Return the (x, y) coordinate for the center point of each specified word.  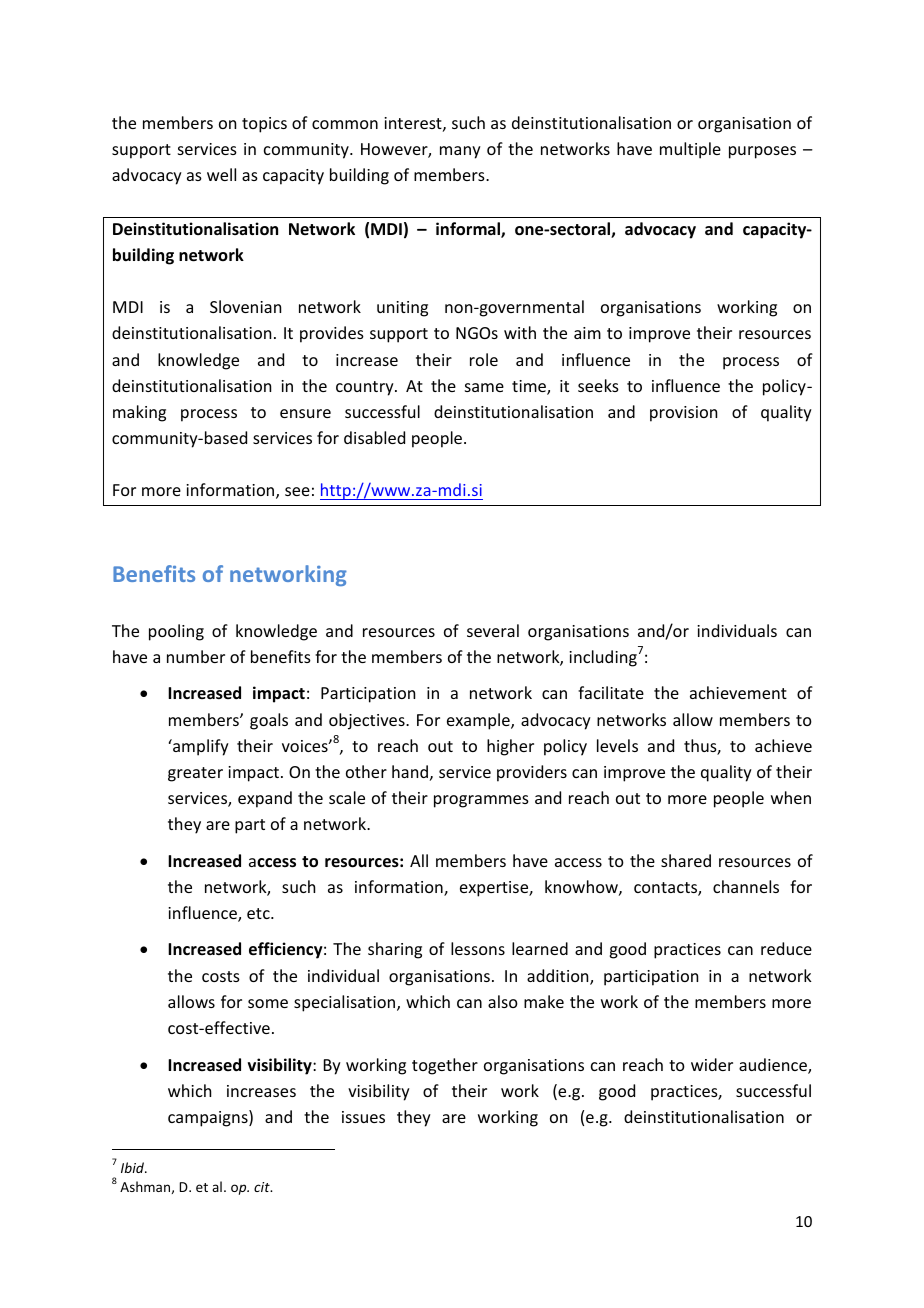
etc (259, 913)
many (460, 152)
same (484, 387)
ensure (305, 413)
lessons (478, 948)
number (196, 656)
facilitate (611, 692)
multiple (690, 150)
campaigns (209, 1118)
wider (712, 1064)
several (493, 630)
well (221, 174)
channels (746, 886)
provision (683, 414)
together (445, 1066)
